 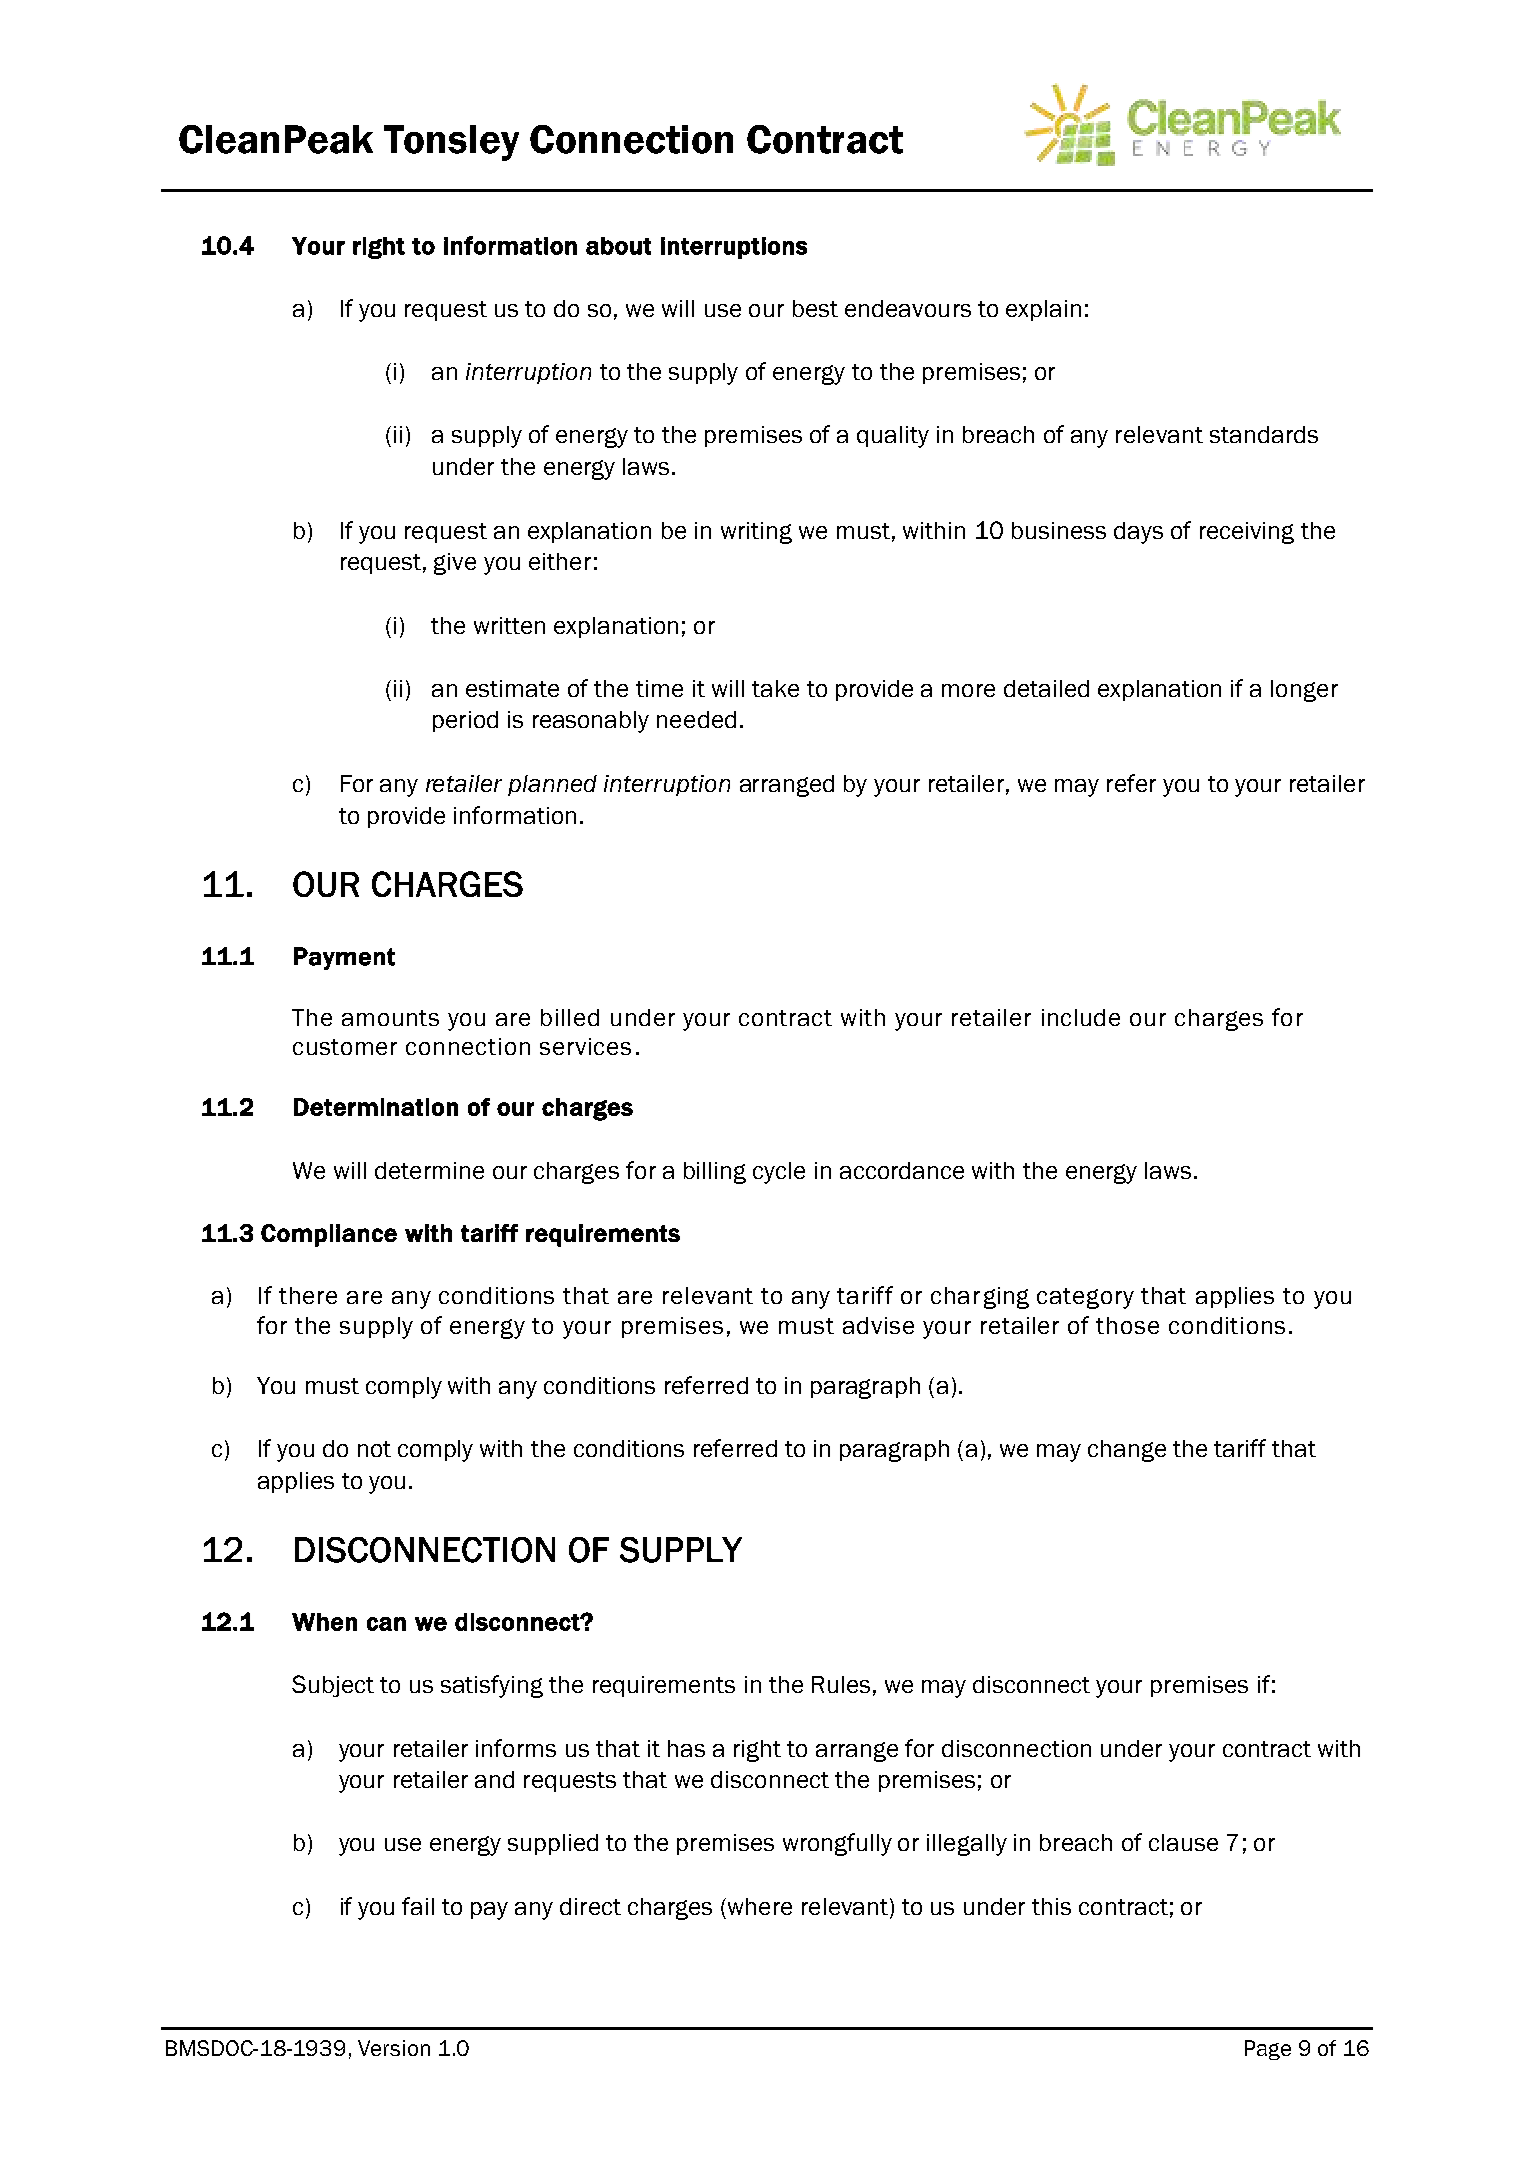 I want to click on clause, so click(x=1183, y=1842).
